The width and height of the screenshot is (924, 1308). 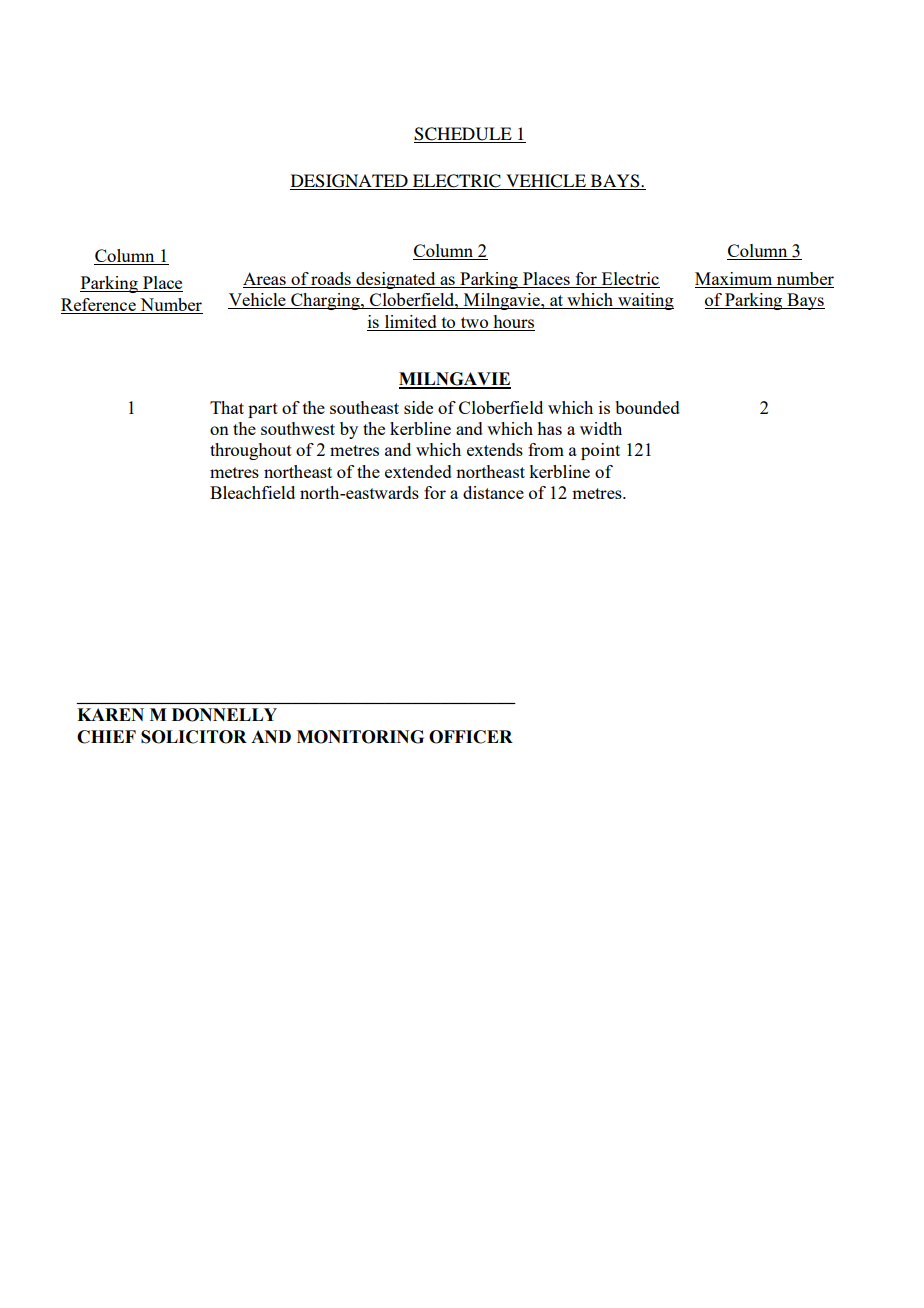 What do you see at coordinates (227, 407) in the screenshot?
I see `That` at bounding box center [227, 407].
